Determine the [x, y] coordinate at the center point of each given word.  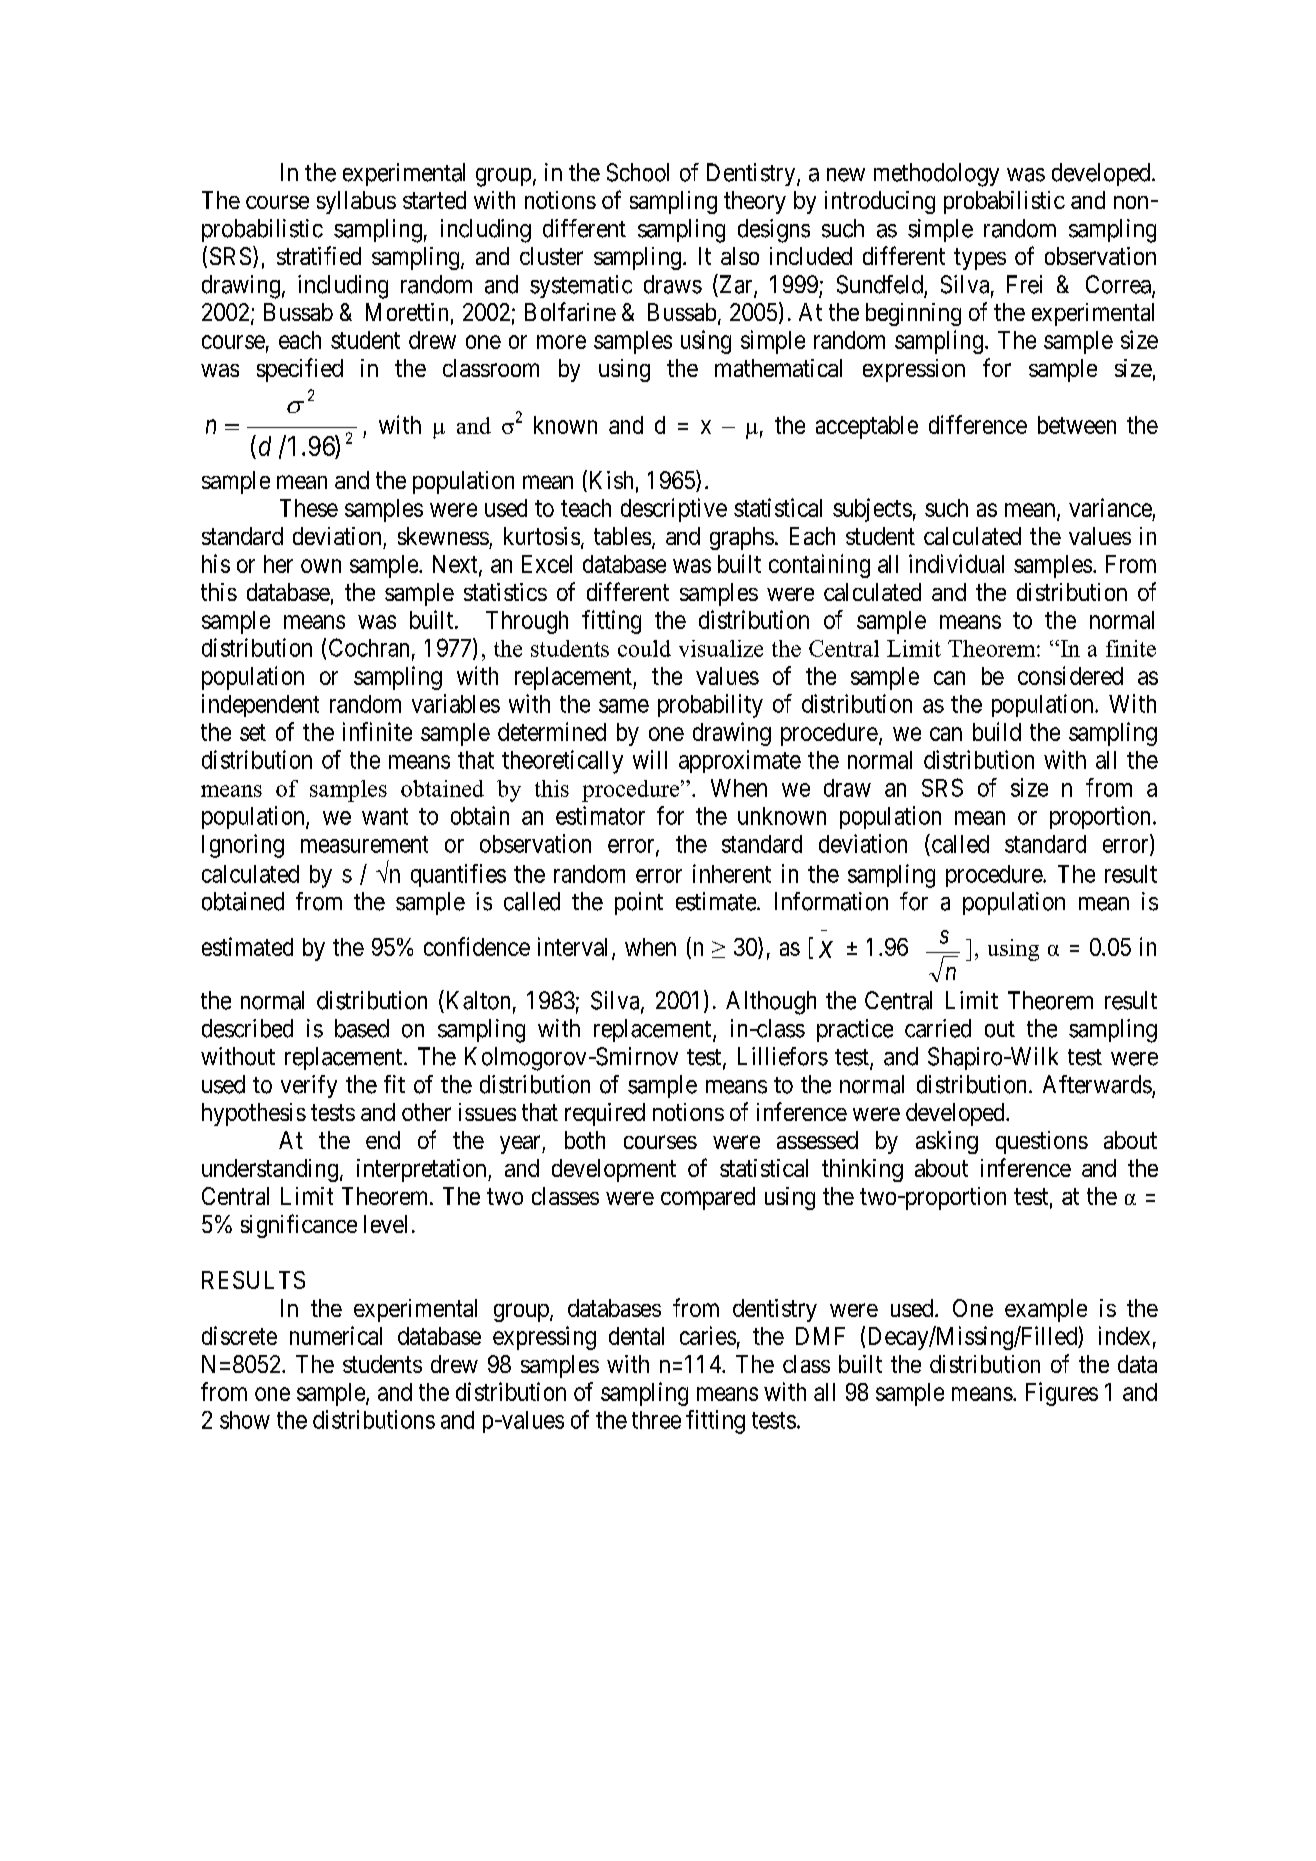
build [997, 731]
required [605, 1114]
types [980, 259]
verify [309, 1086]
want [385, 816]
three [656, 1420]
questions [1042, 1142]
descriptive [674, 510]
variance [1110, 507]
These [309, 508]
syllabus [356, 202]
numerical [336, 1335]
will [650, 759]
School [638, 172]
